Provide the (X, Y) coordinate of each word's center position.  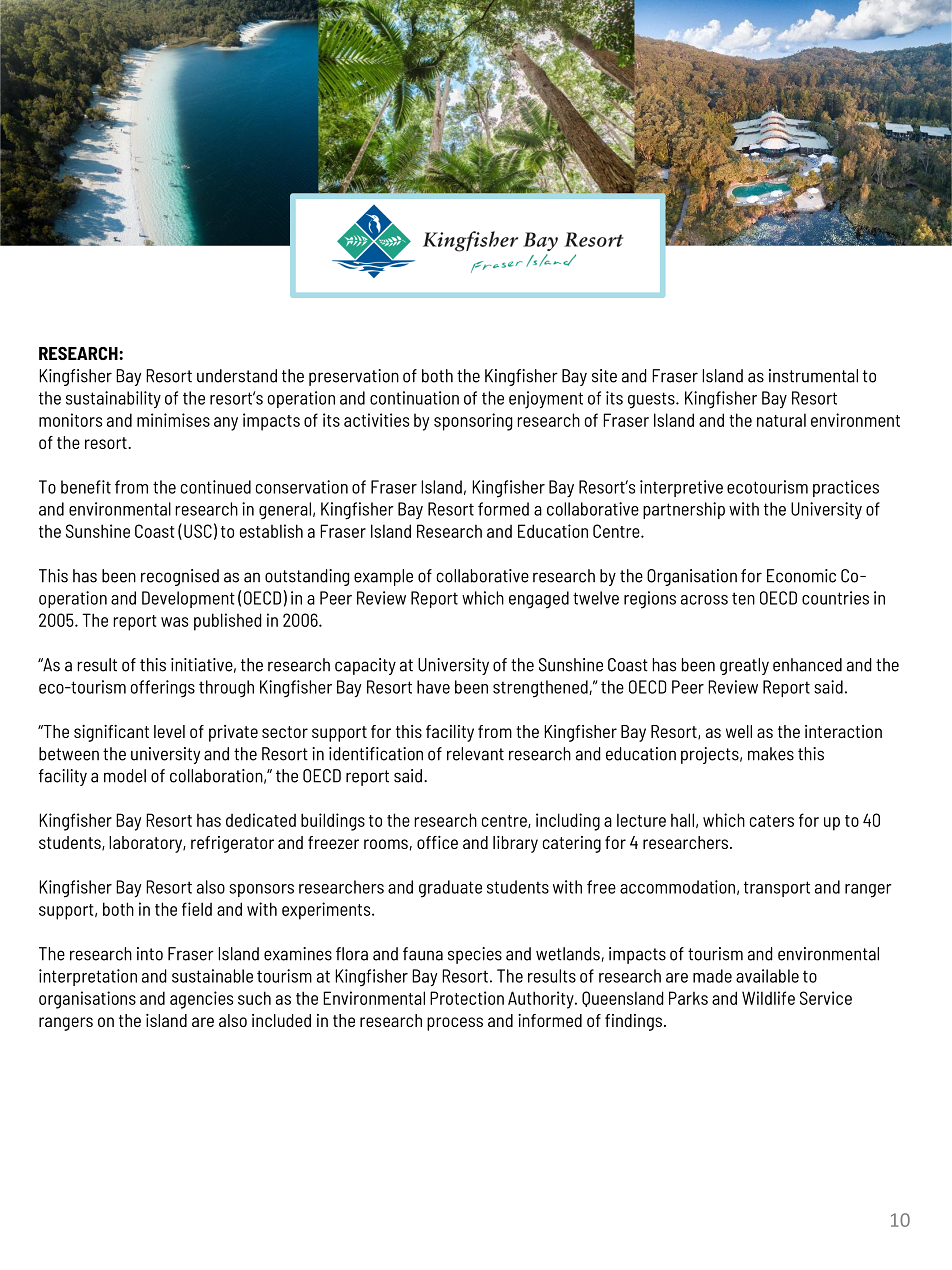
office (437, 842)
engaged (539, 600)
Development (188, 599)
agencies (201, 1000)
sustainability (113, 399)
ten (743, 598)
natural (781, 420)
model (125, 776)
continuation (414, 398)
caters (772, 821)
